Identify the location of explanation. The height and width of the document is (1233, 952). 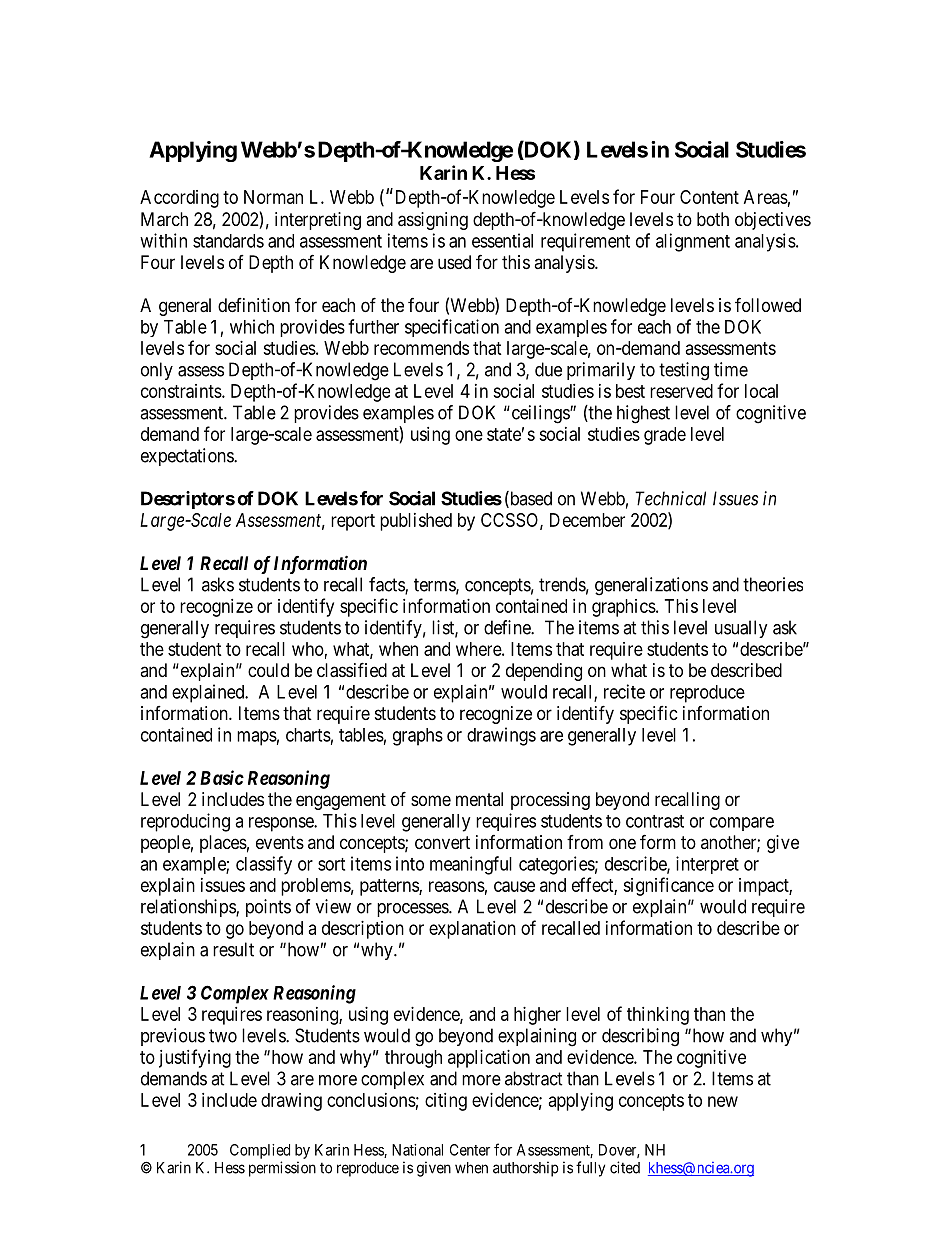
(472, 930).
